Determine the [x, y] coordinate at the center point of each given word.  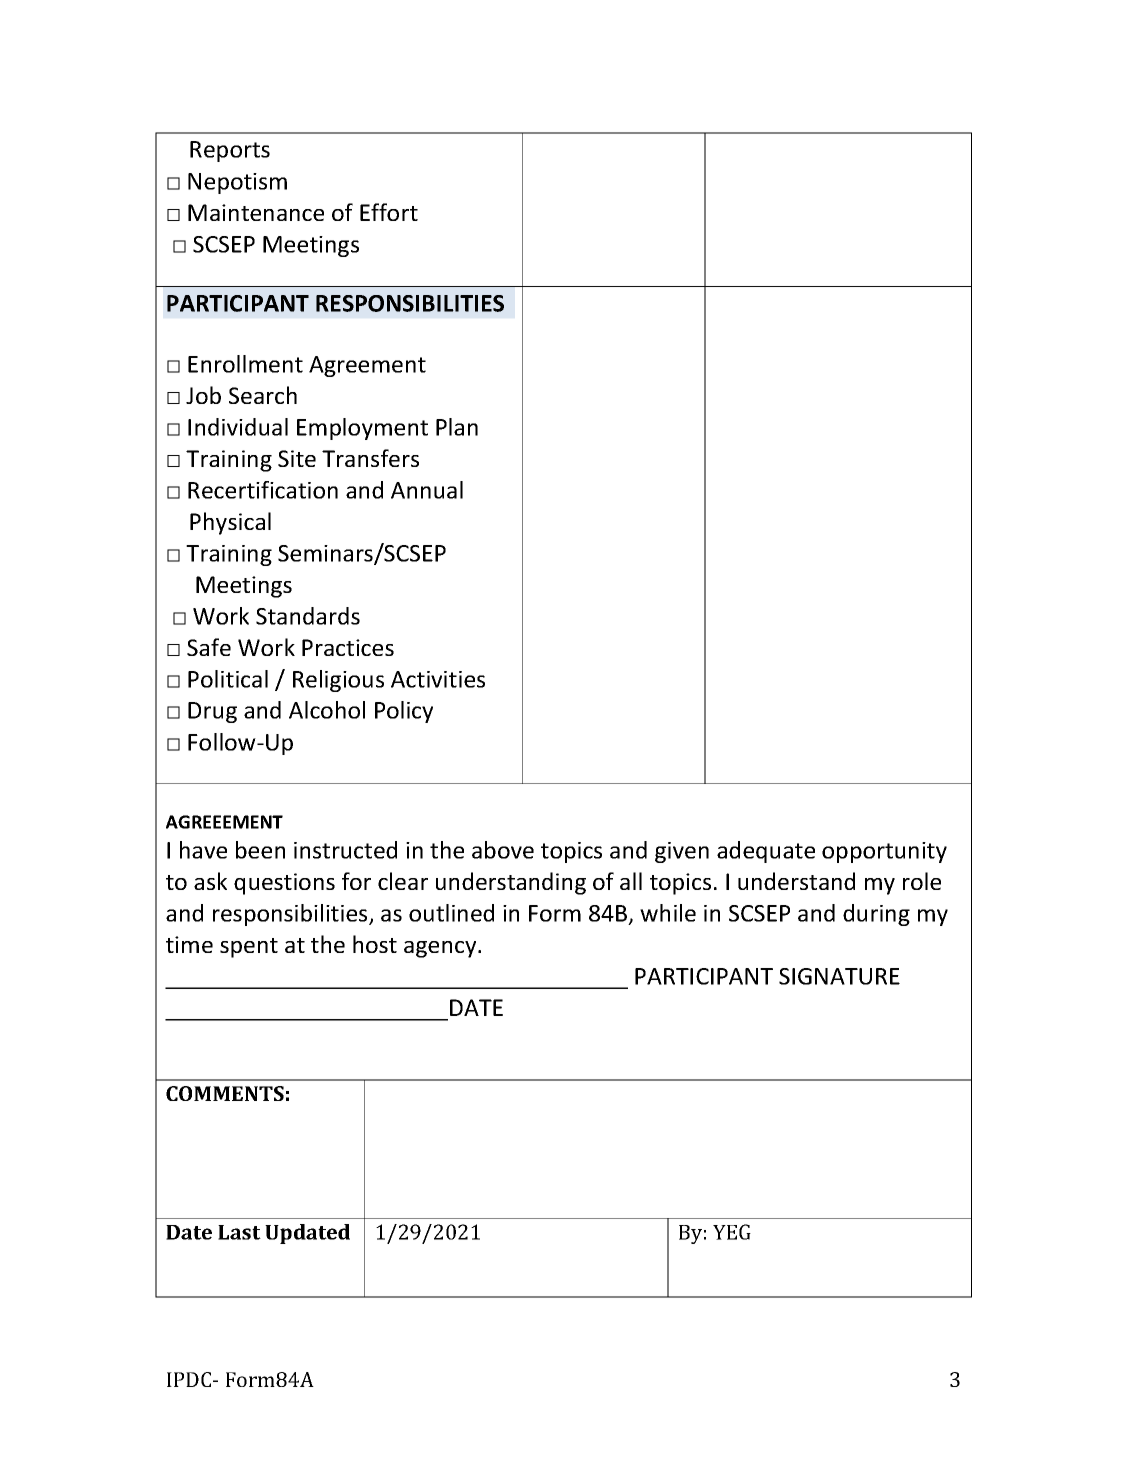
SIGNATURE [839, 976]
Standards [308, 616]
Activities [438, 679]
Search [263, 395]
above [503, 850]
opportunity [884, 852]
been [260, 850]
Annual [427, 490]
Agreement [367, 366]
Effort [389, 212]
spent [249, 948]
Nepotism [237, 183]
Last [239, 1232]
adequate [766, 852]
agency [441, 949]
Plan [457, 427]
